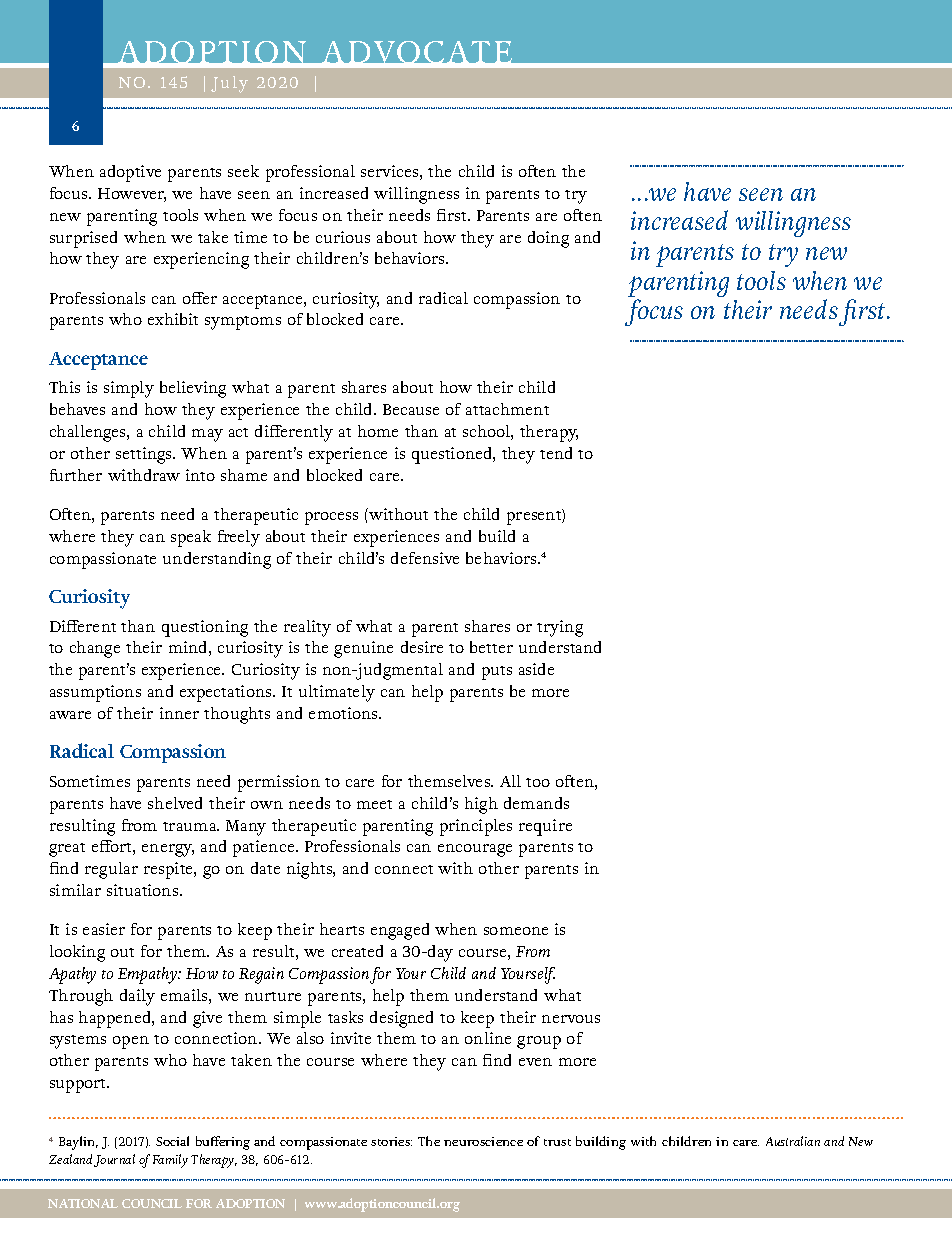 The width and height of the screenshot is (952, 1233). I want to click on Australian, so click(793, 1141).
